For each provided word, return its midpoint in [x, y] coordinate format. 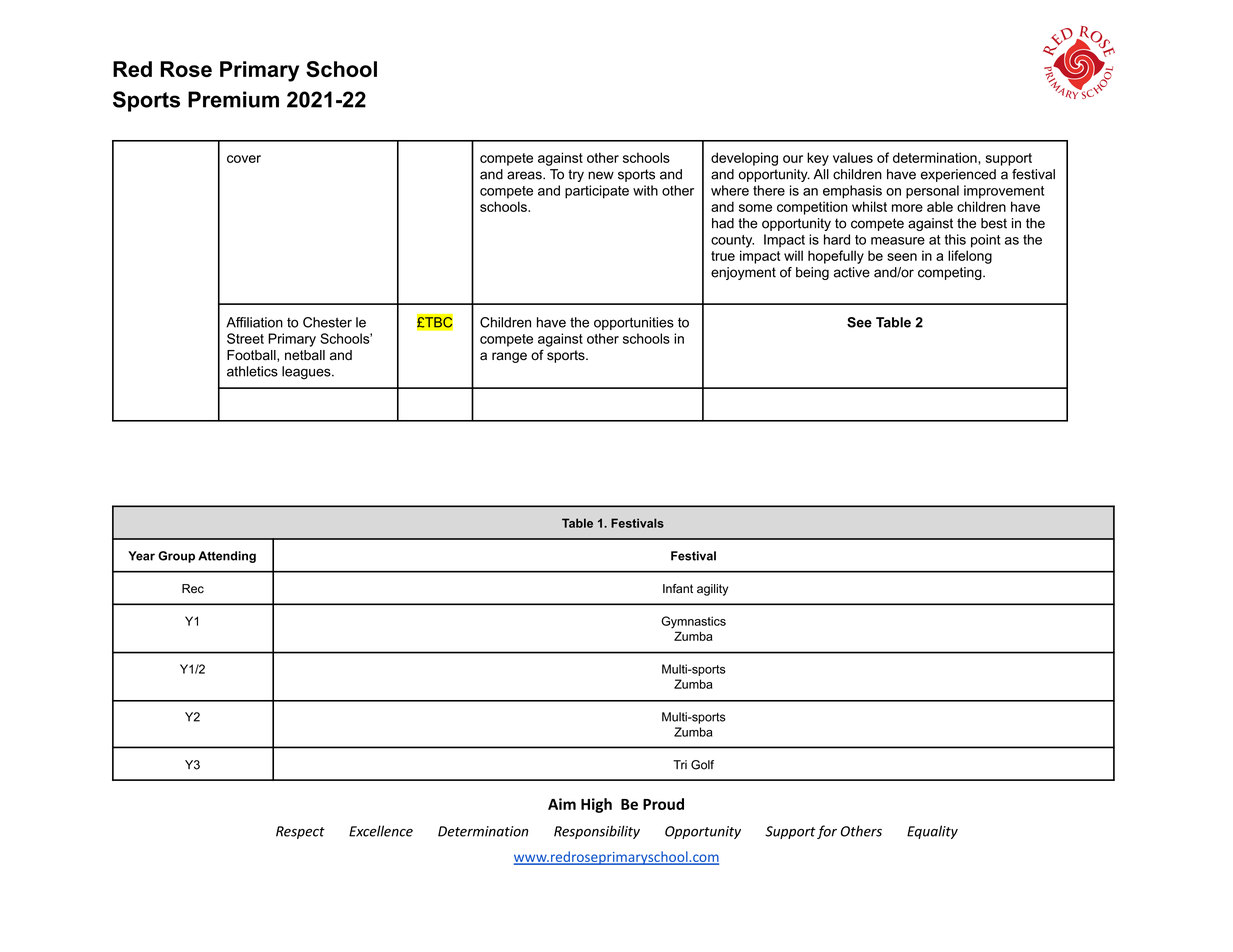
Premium [233, 99]
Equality [932, 832]
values [853, 157]
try [576, 175]
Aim [562, 804]
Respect [300, 832]
